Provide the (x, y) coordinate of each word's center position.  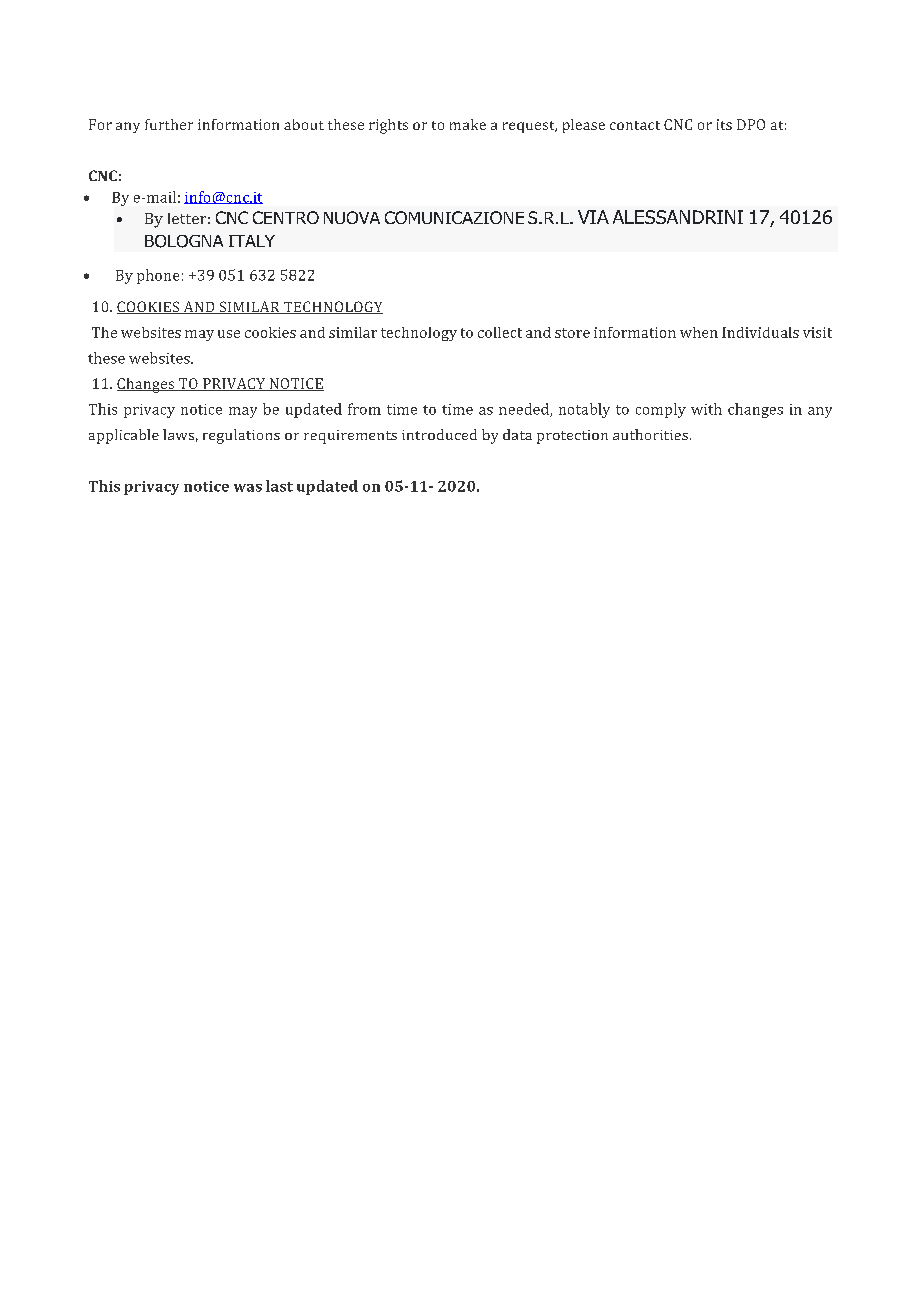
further (169, 124)
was (248, 488)
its (724, 124)
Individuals (760, 332)
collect (500, 332)
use (229, 334)
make (468, 124)
